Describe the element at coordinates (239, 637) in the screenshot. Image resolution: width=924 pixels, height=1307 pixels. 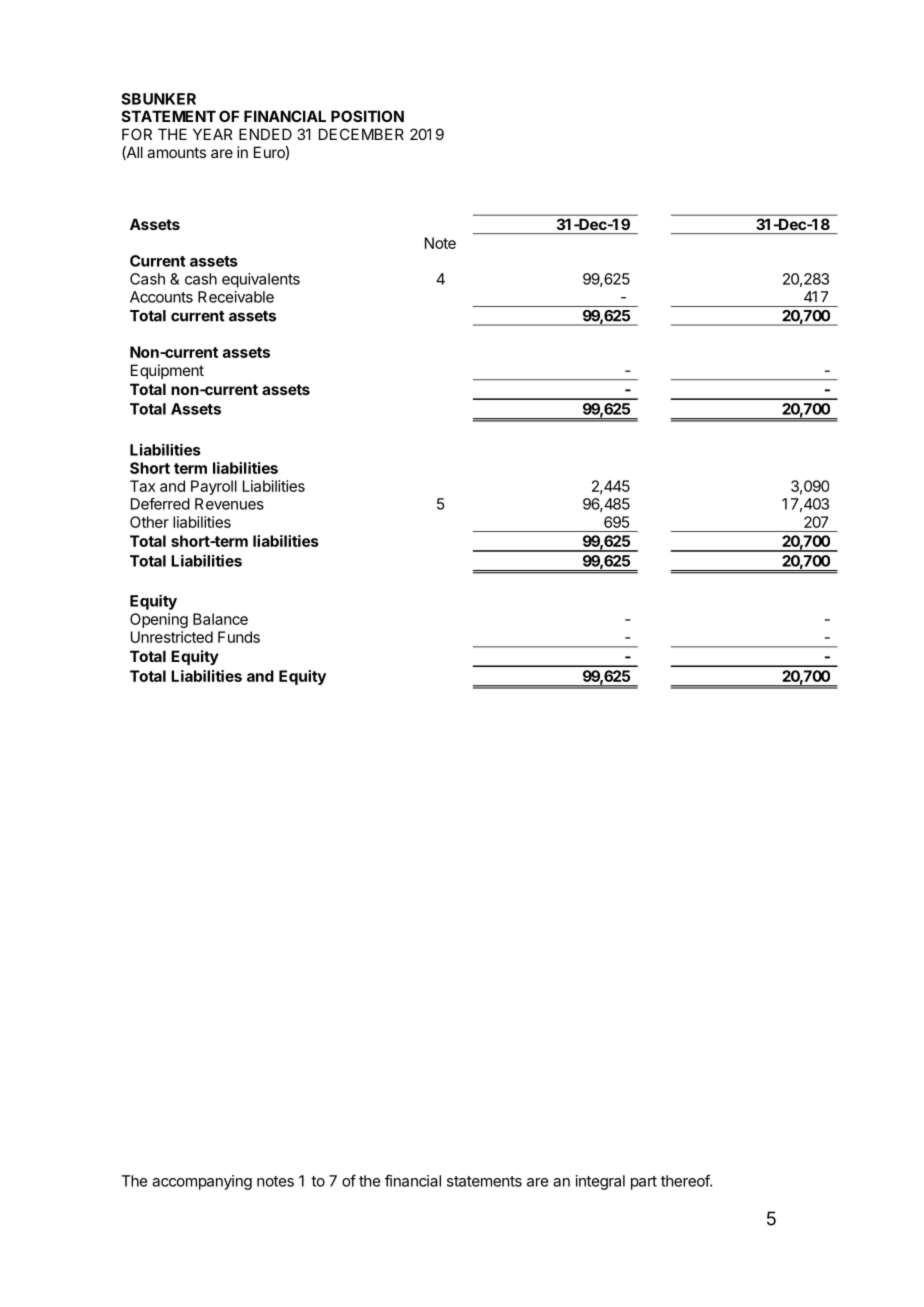
I see `Funds` at that location.
